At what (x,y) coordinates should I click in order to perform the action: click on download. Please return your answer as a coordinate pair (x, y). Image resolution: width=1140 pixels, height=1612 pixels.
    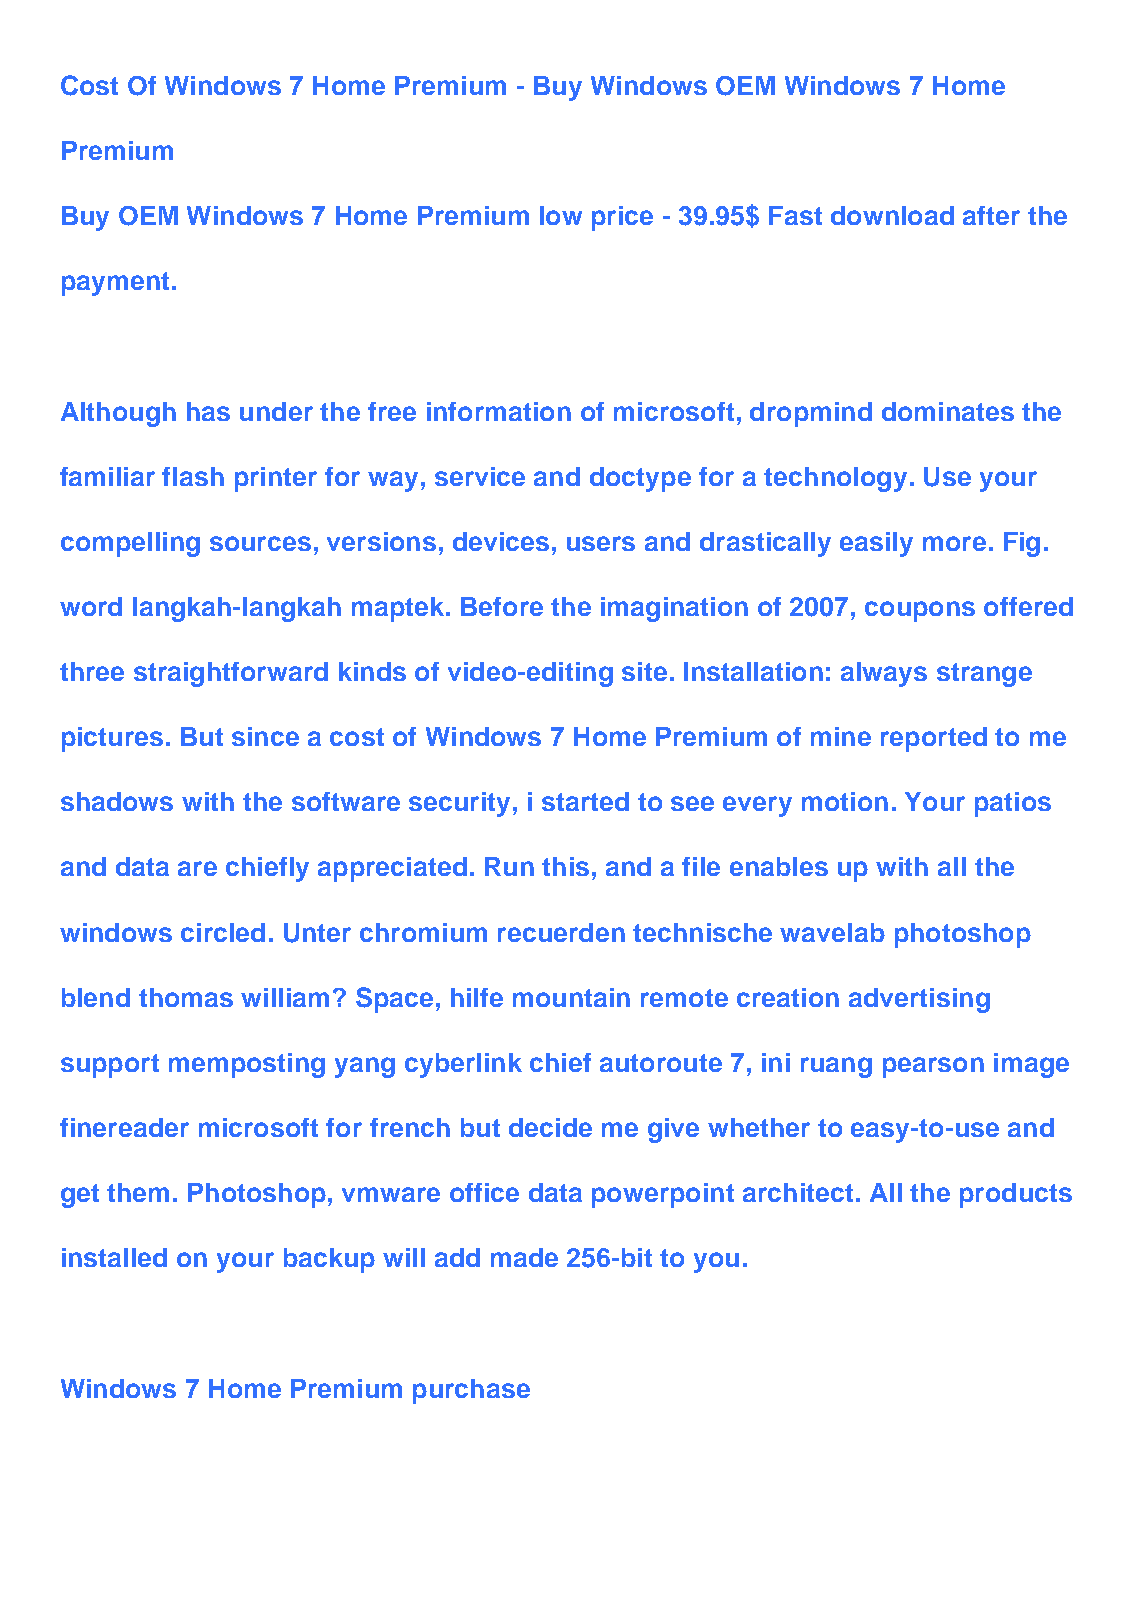
    Looking at the image, I should click on (892, 215).
